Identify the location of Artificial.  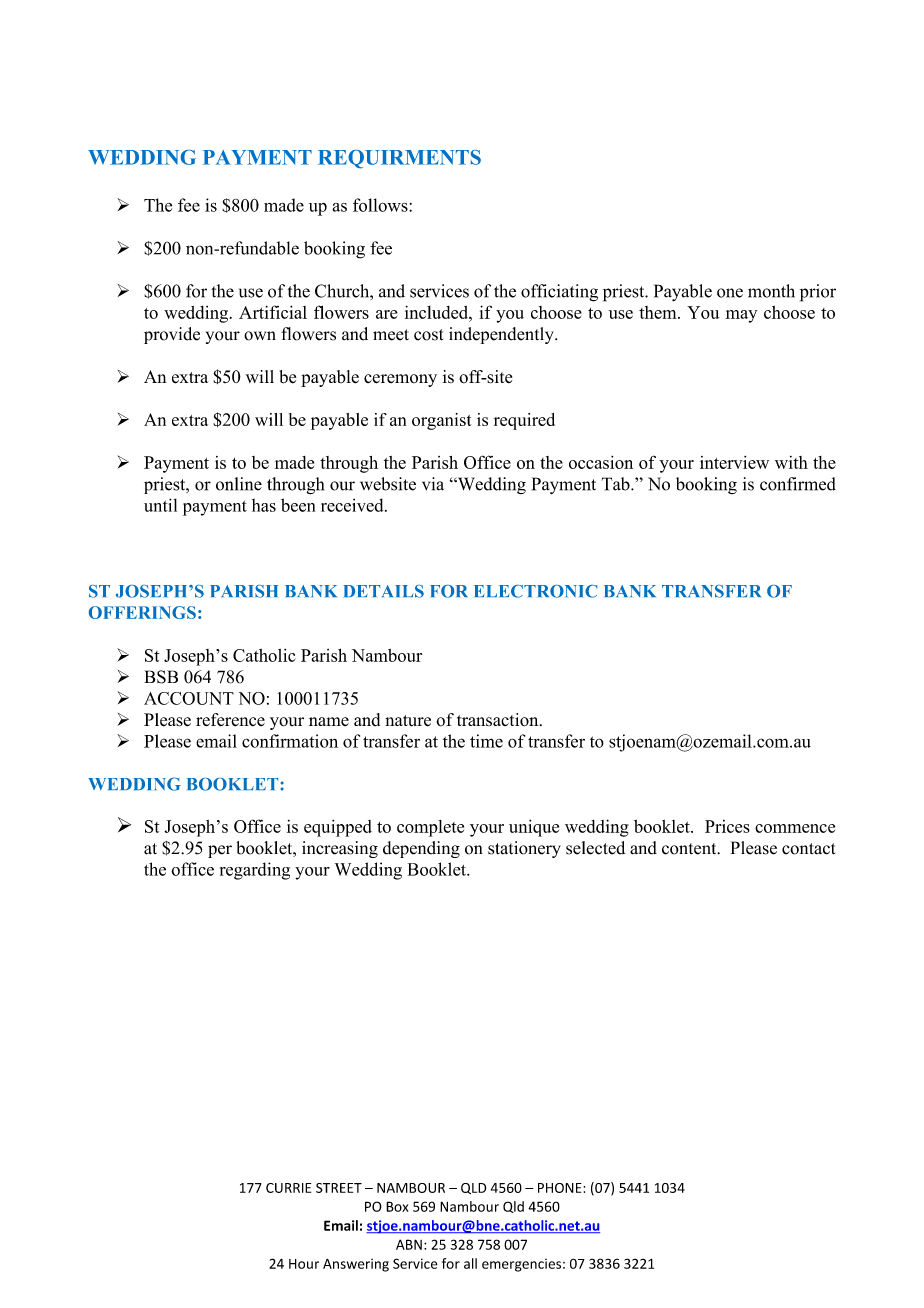
(273, 312).
